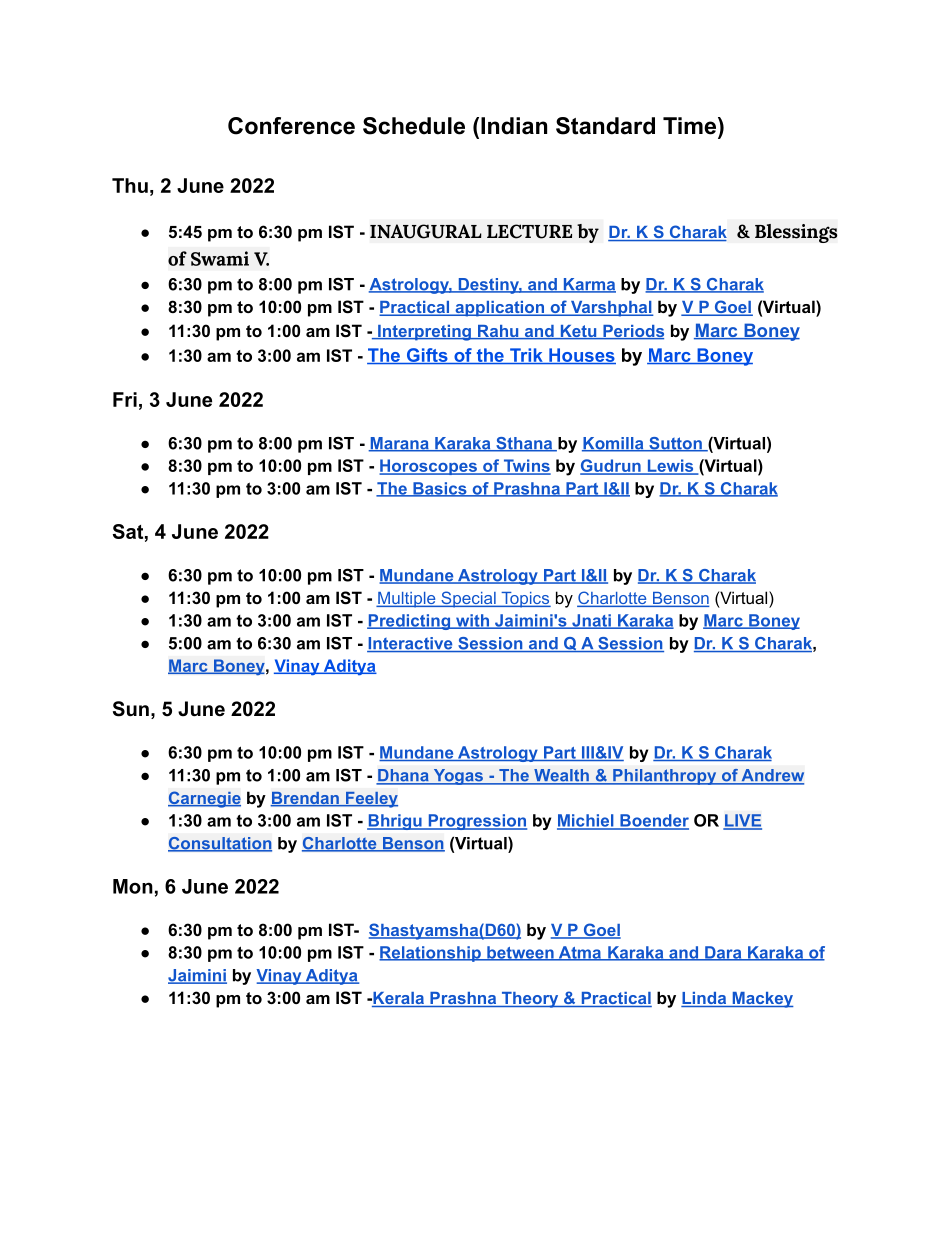 Image resolution: width=952 pixels, height=1233 pixels. Describe the element at coordinates (665, 777) in the image. I see `Philanthropy` at that location.
